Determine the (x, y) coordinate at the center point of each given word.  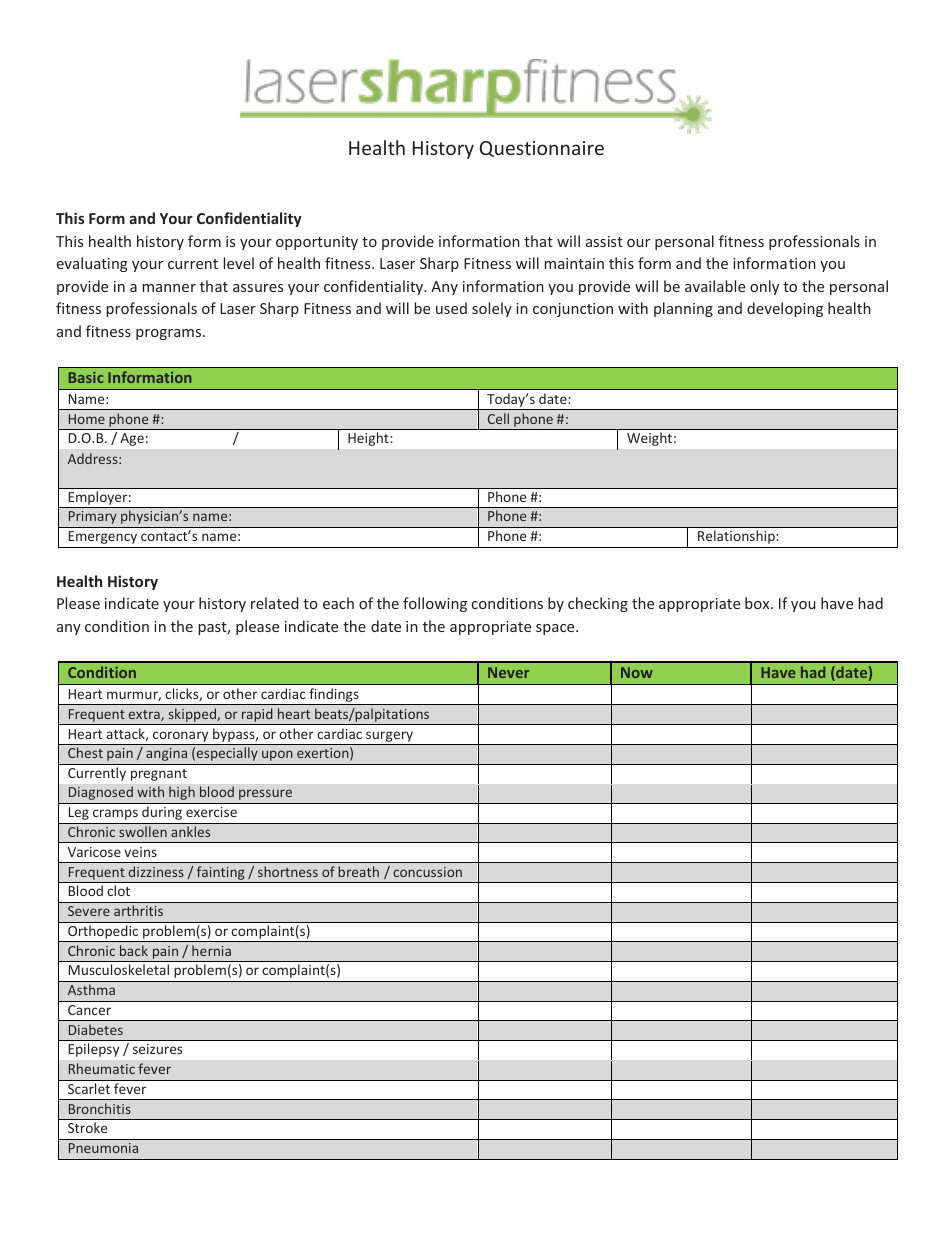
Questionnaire (542, 149)
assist (604, 241)
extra (145, 715)
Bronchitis (100, 1108)
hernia (211, 950)
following (435, 604)
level (238, 263)
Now (637, 672)
